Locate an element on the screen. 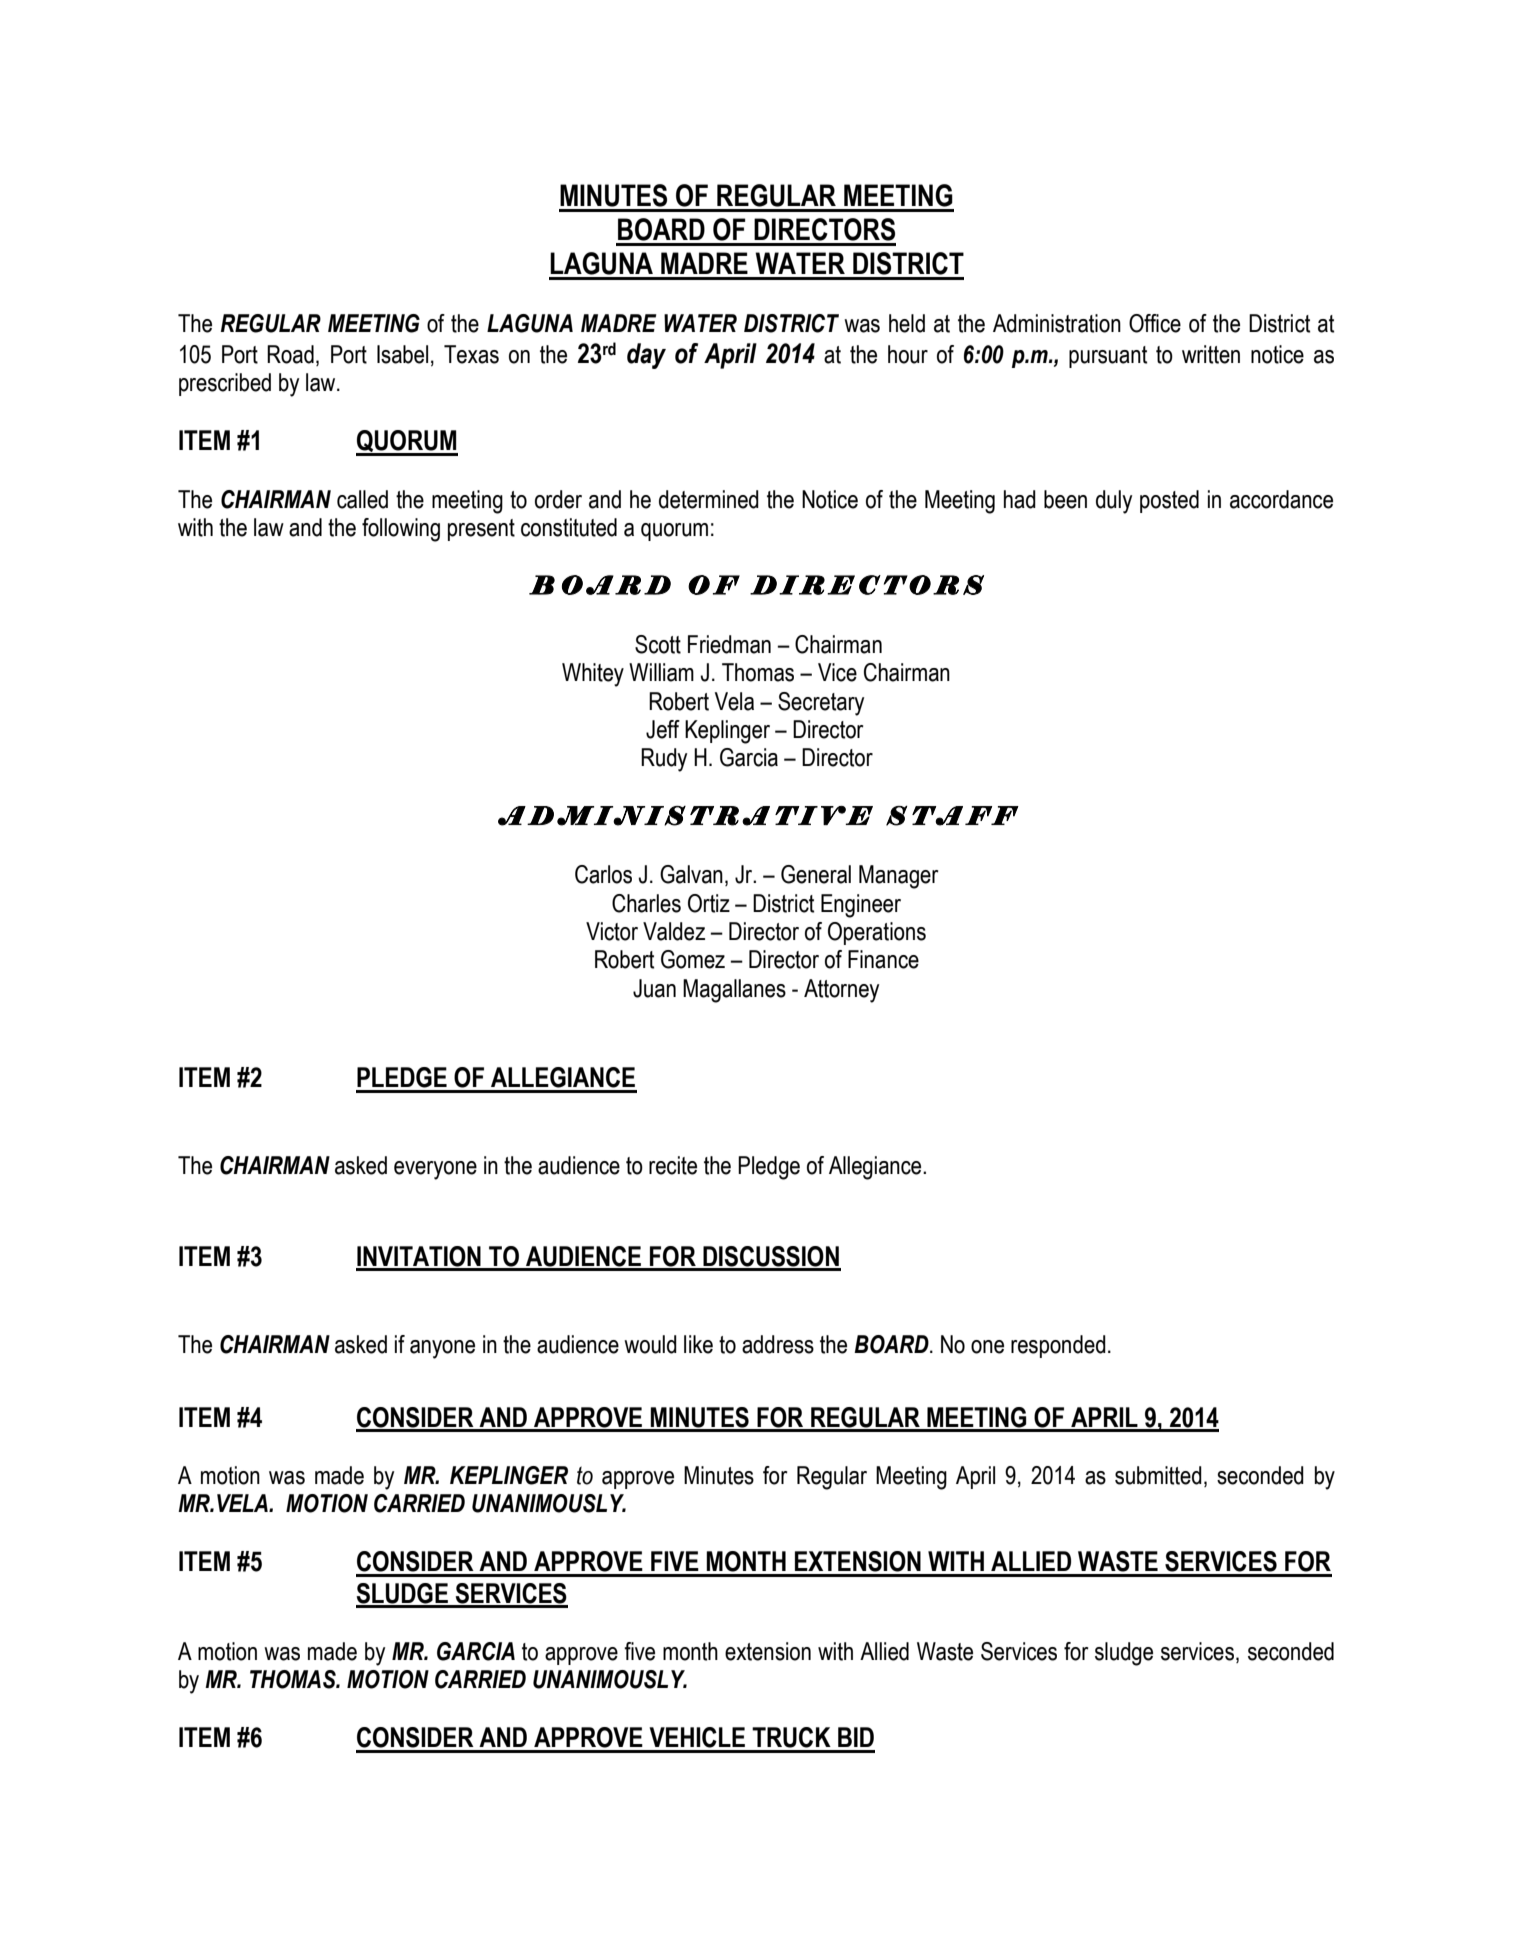 Image resolution: width=1513 pixels, height=1958 pixels. Whitey is located at coordinates (593, 675).
